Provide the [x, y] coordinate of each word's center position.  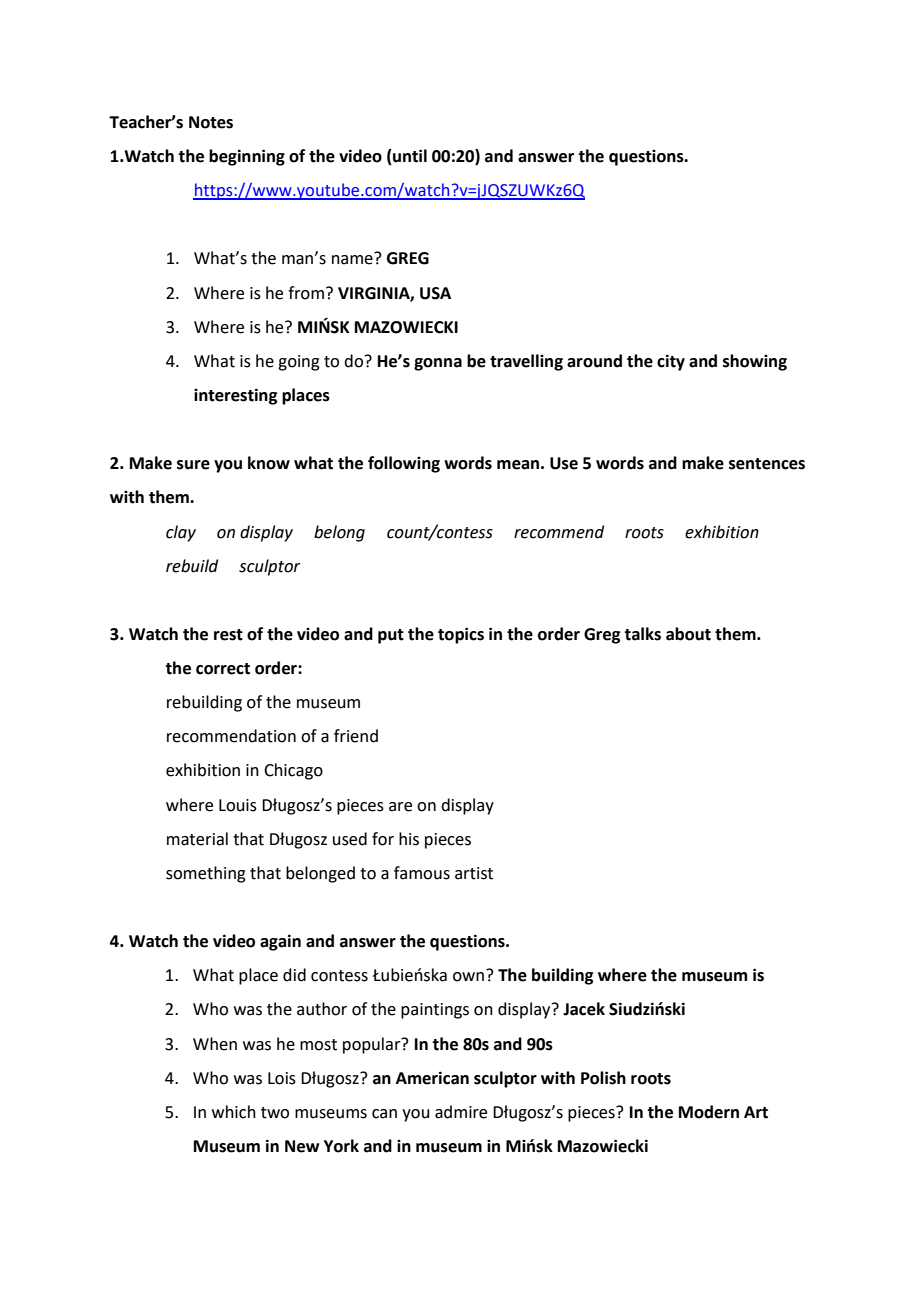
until [409, 157]
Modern [709, 1112]
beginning [247, 157]
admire [461, 1112]
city [671, 362]
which [234, 1112]
